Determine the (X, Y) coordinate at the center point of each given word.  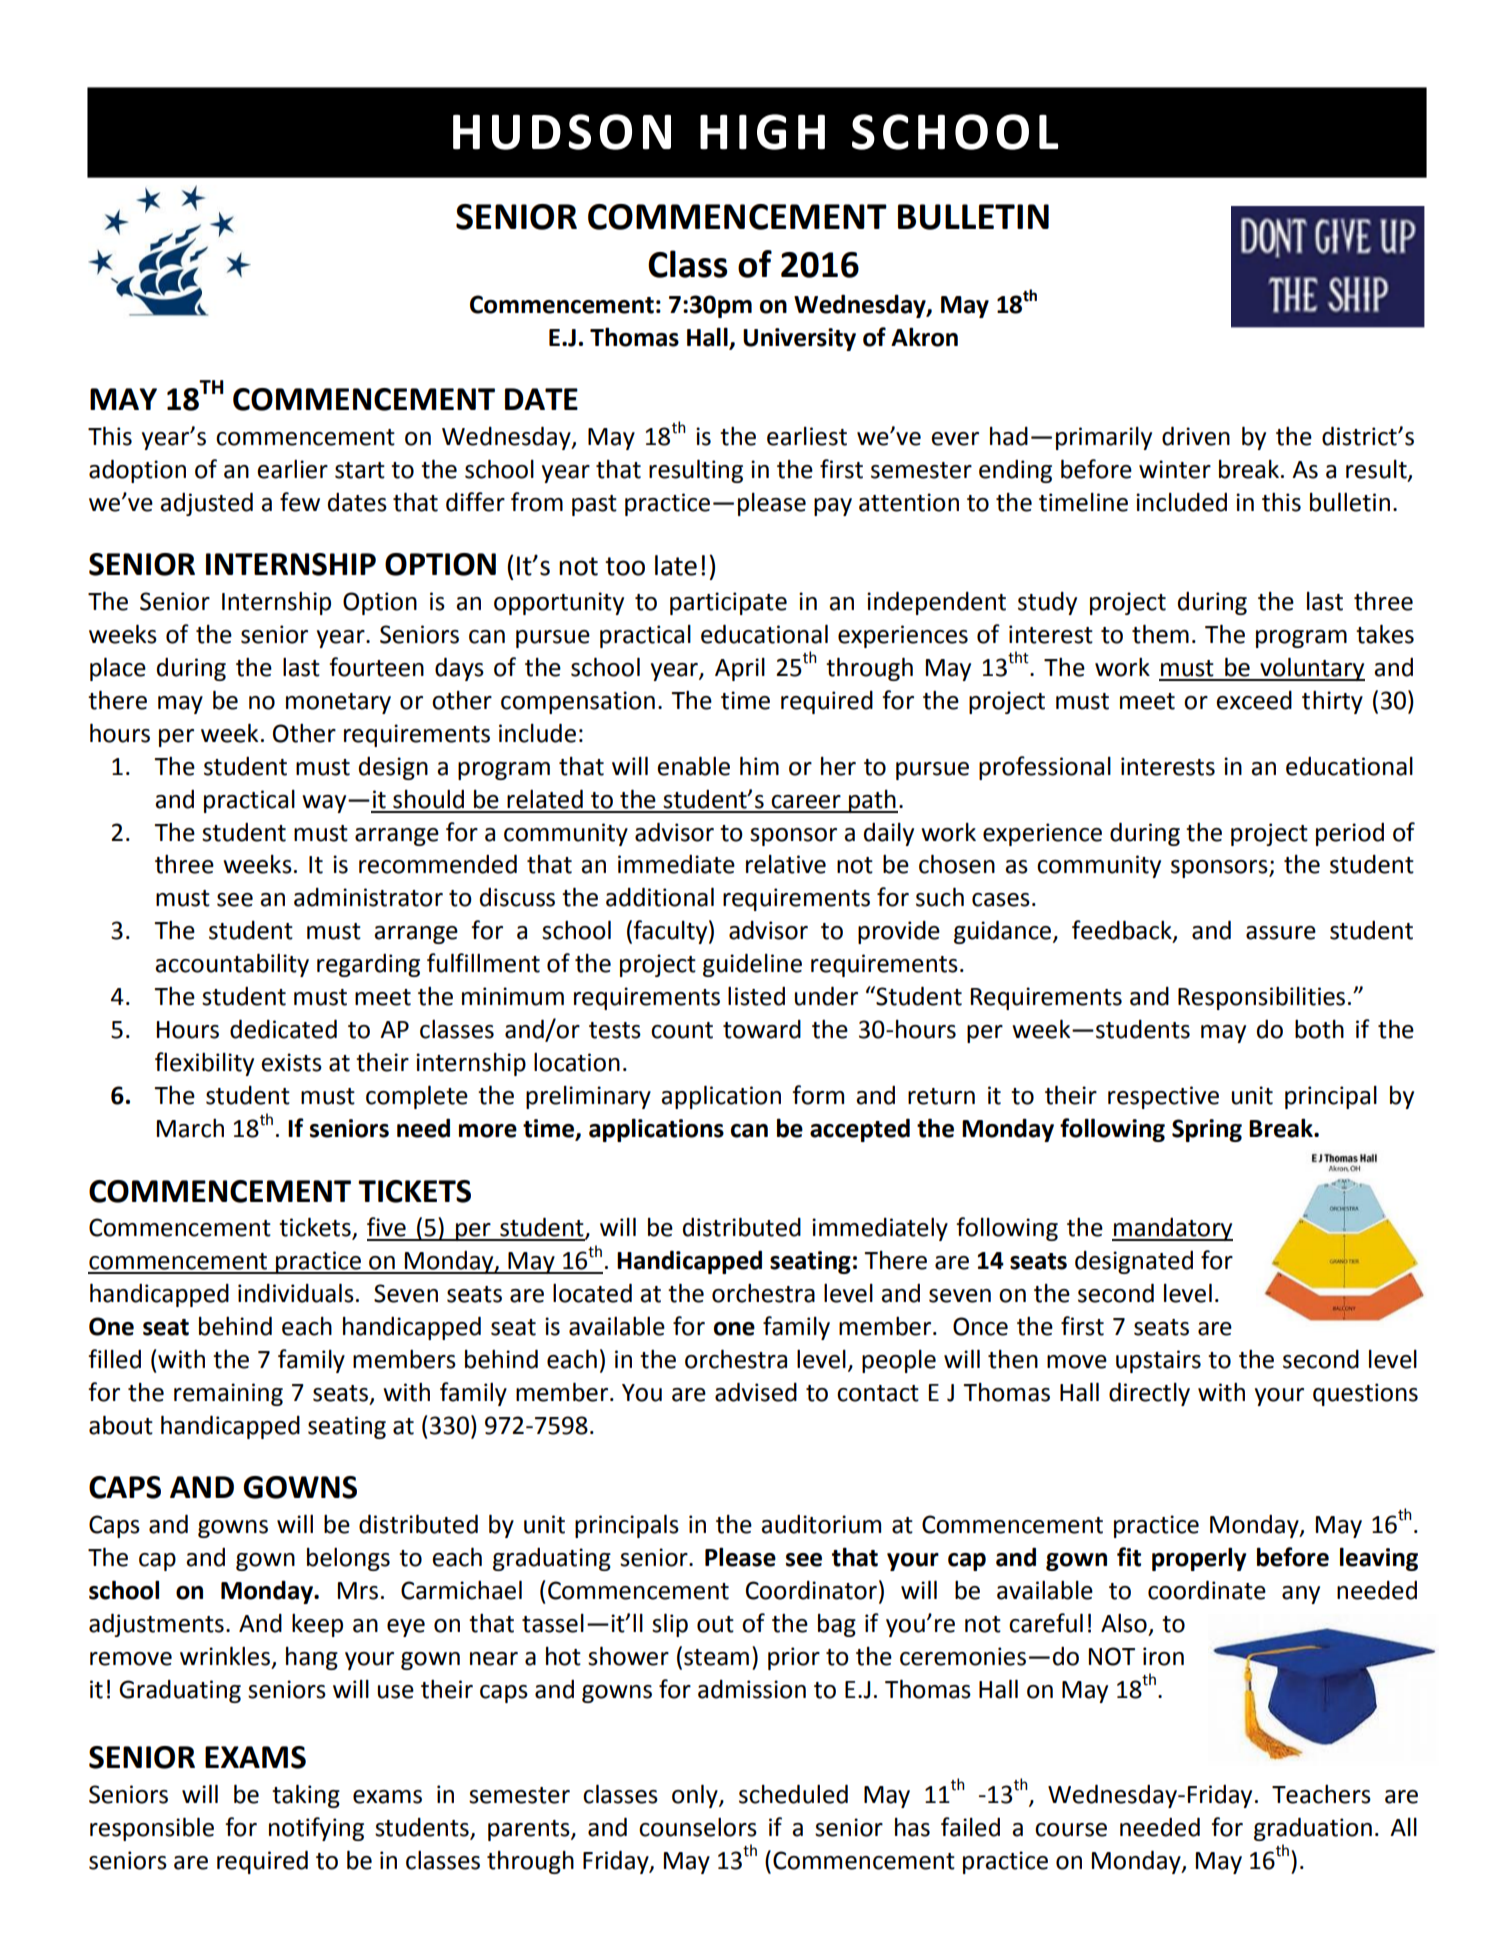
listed (756, 996)
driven (1196, 436)
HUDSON (562, 132)
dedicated (283, 1029)
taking (306, 1796)
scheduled (793, 1794)
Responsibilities (1261, 998)
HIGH (762, 132)
